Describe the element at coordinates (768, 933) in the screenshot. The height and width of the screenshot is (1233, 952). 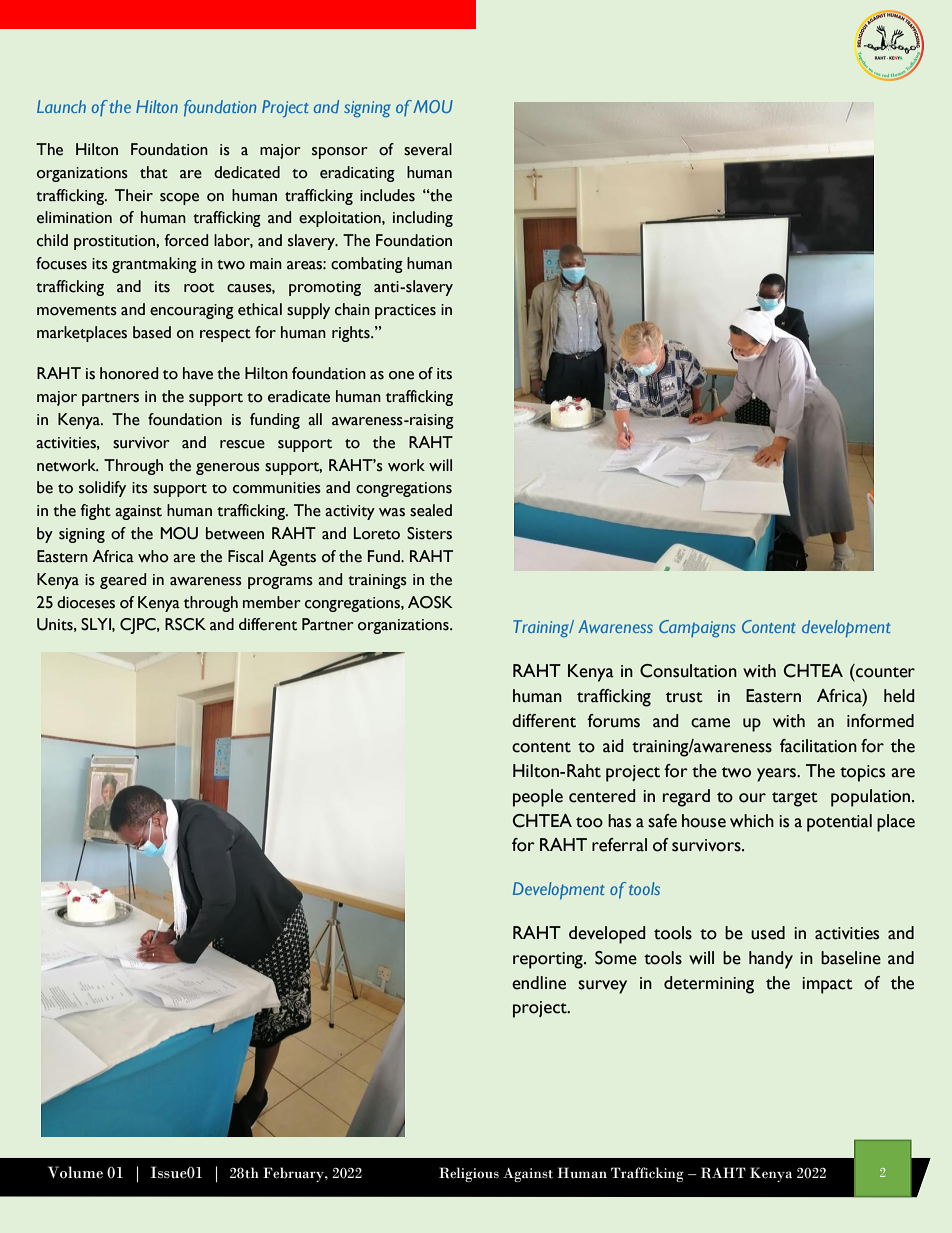
I see `used` at that location.
